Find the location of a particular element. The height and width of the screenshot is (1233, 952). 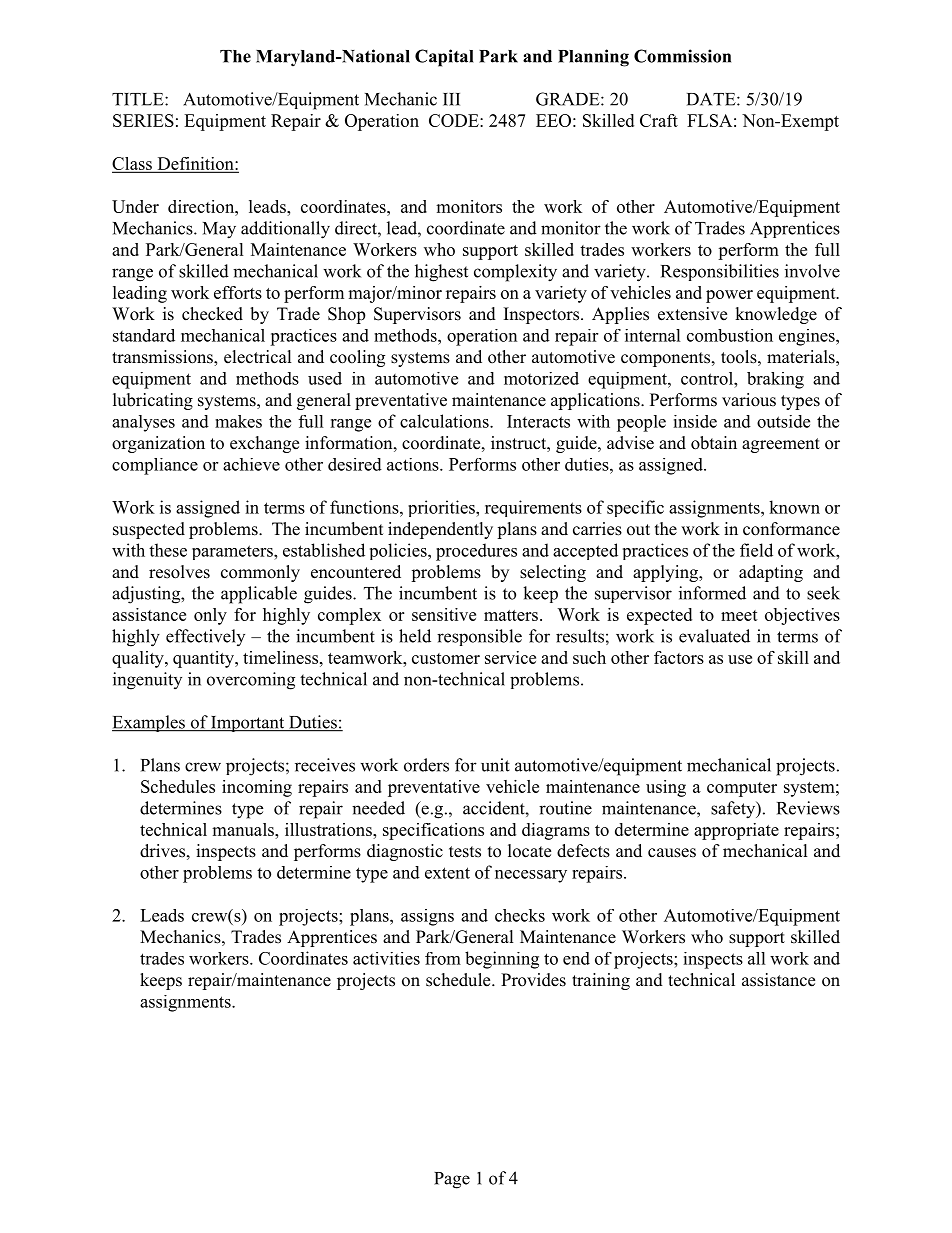

Provides is located at coordinates (533, 980).
